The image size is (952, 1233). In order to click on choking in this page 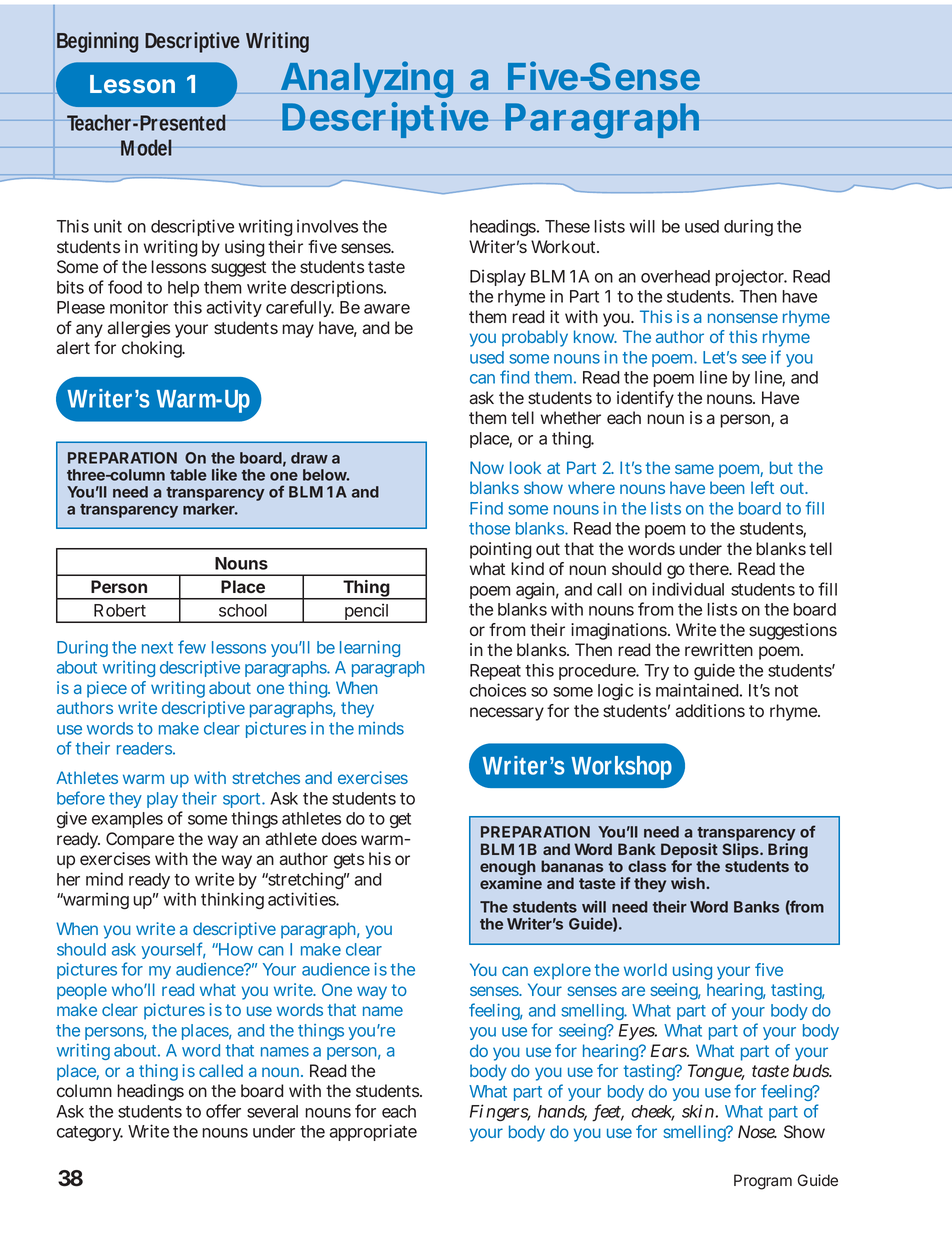, I will do `click(153, 349)`.
